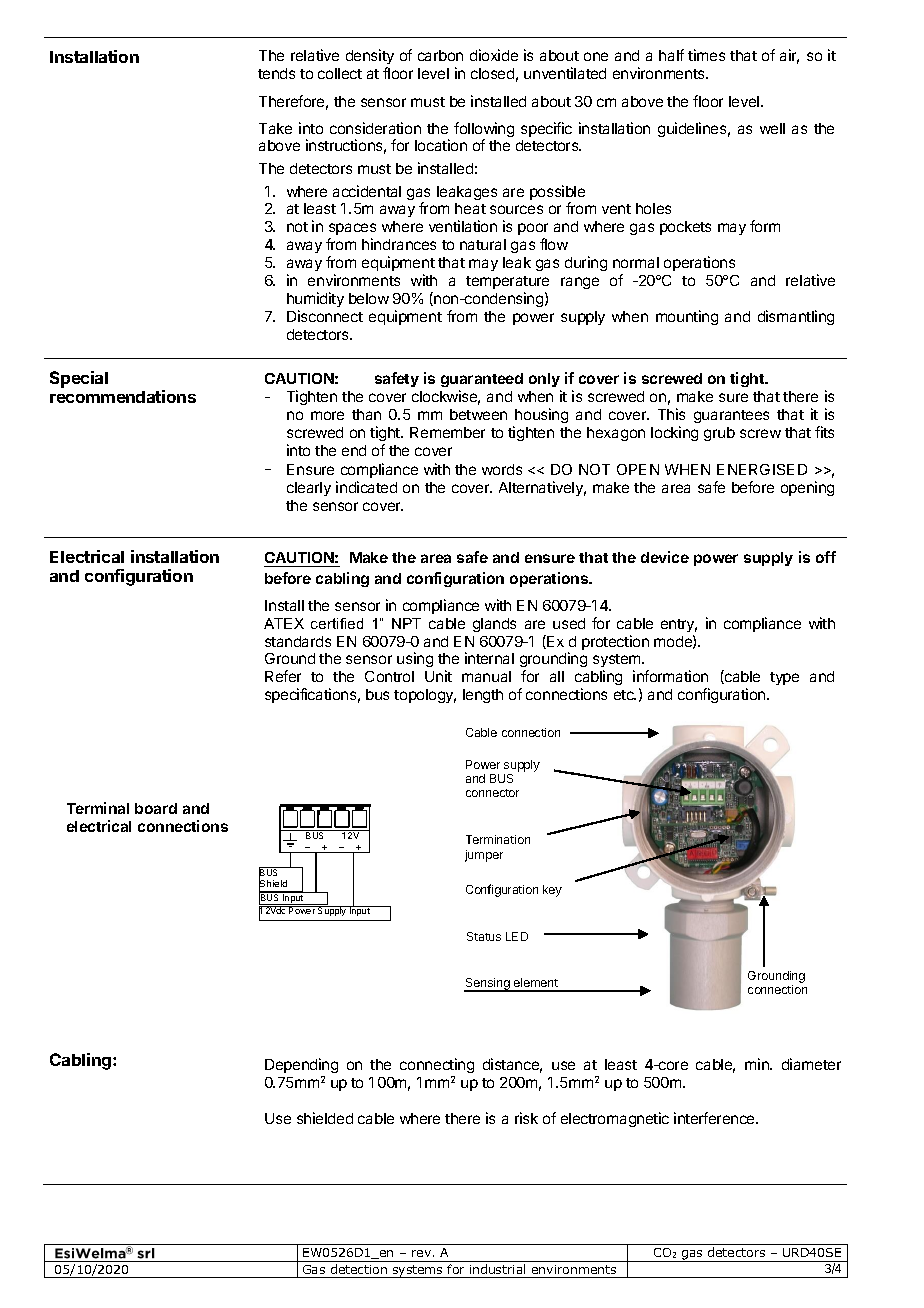 The height and width of the screenshot is (1308, 924). I want to click on carbon, so click(440, 55).
